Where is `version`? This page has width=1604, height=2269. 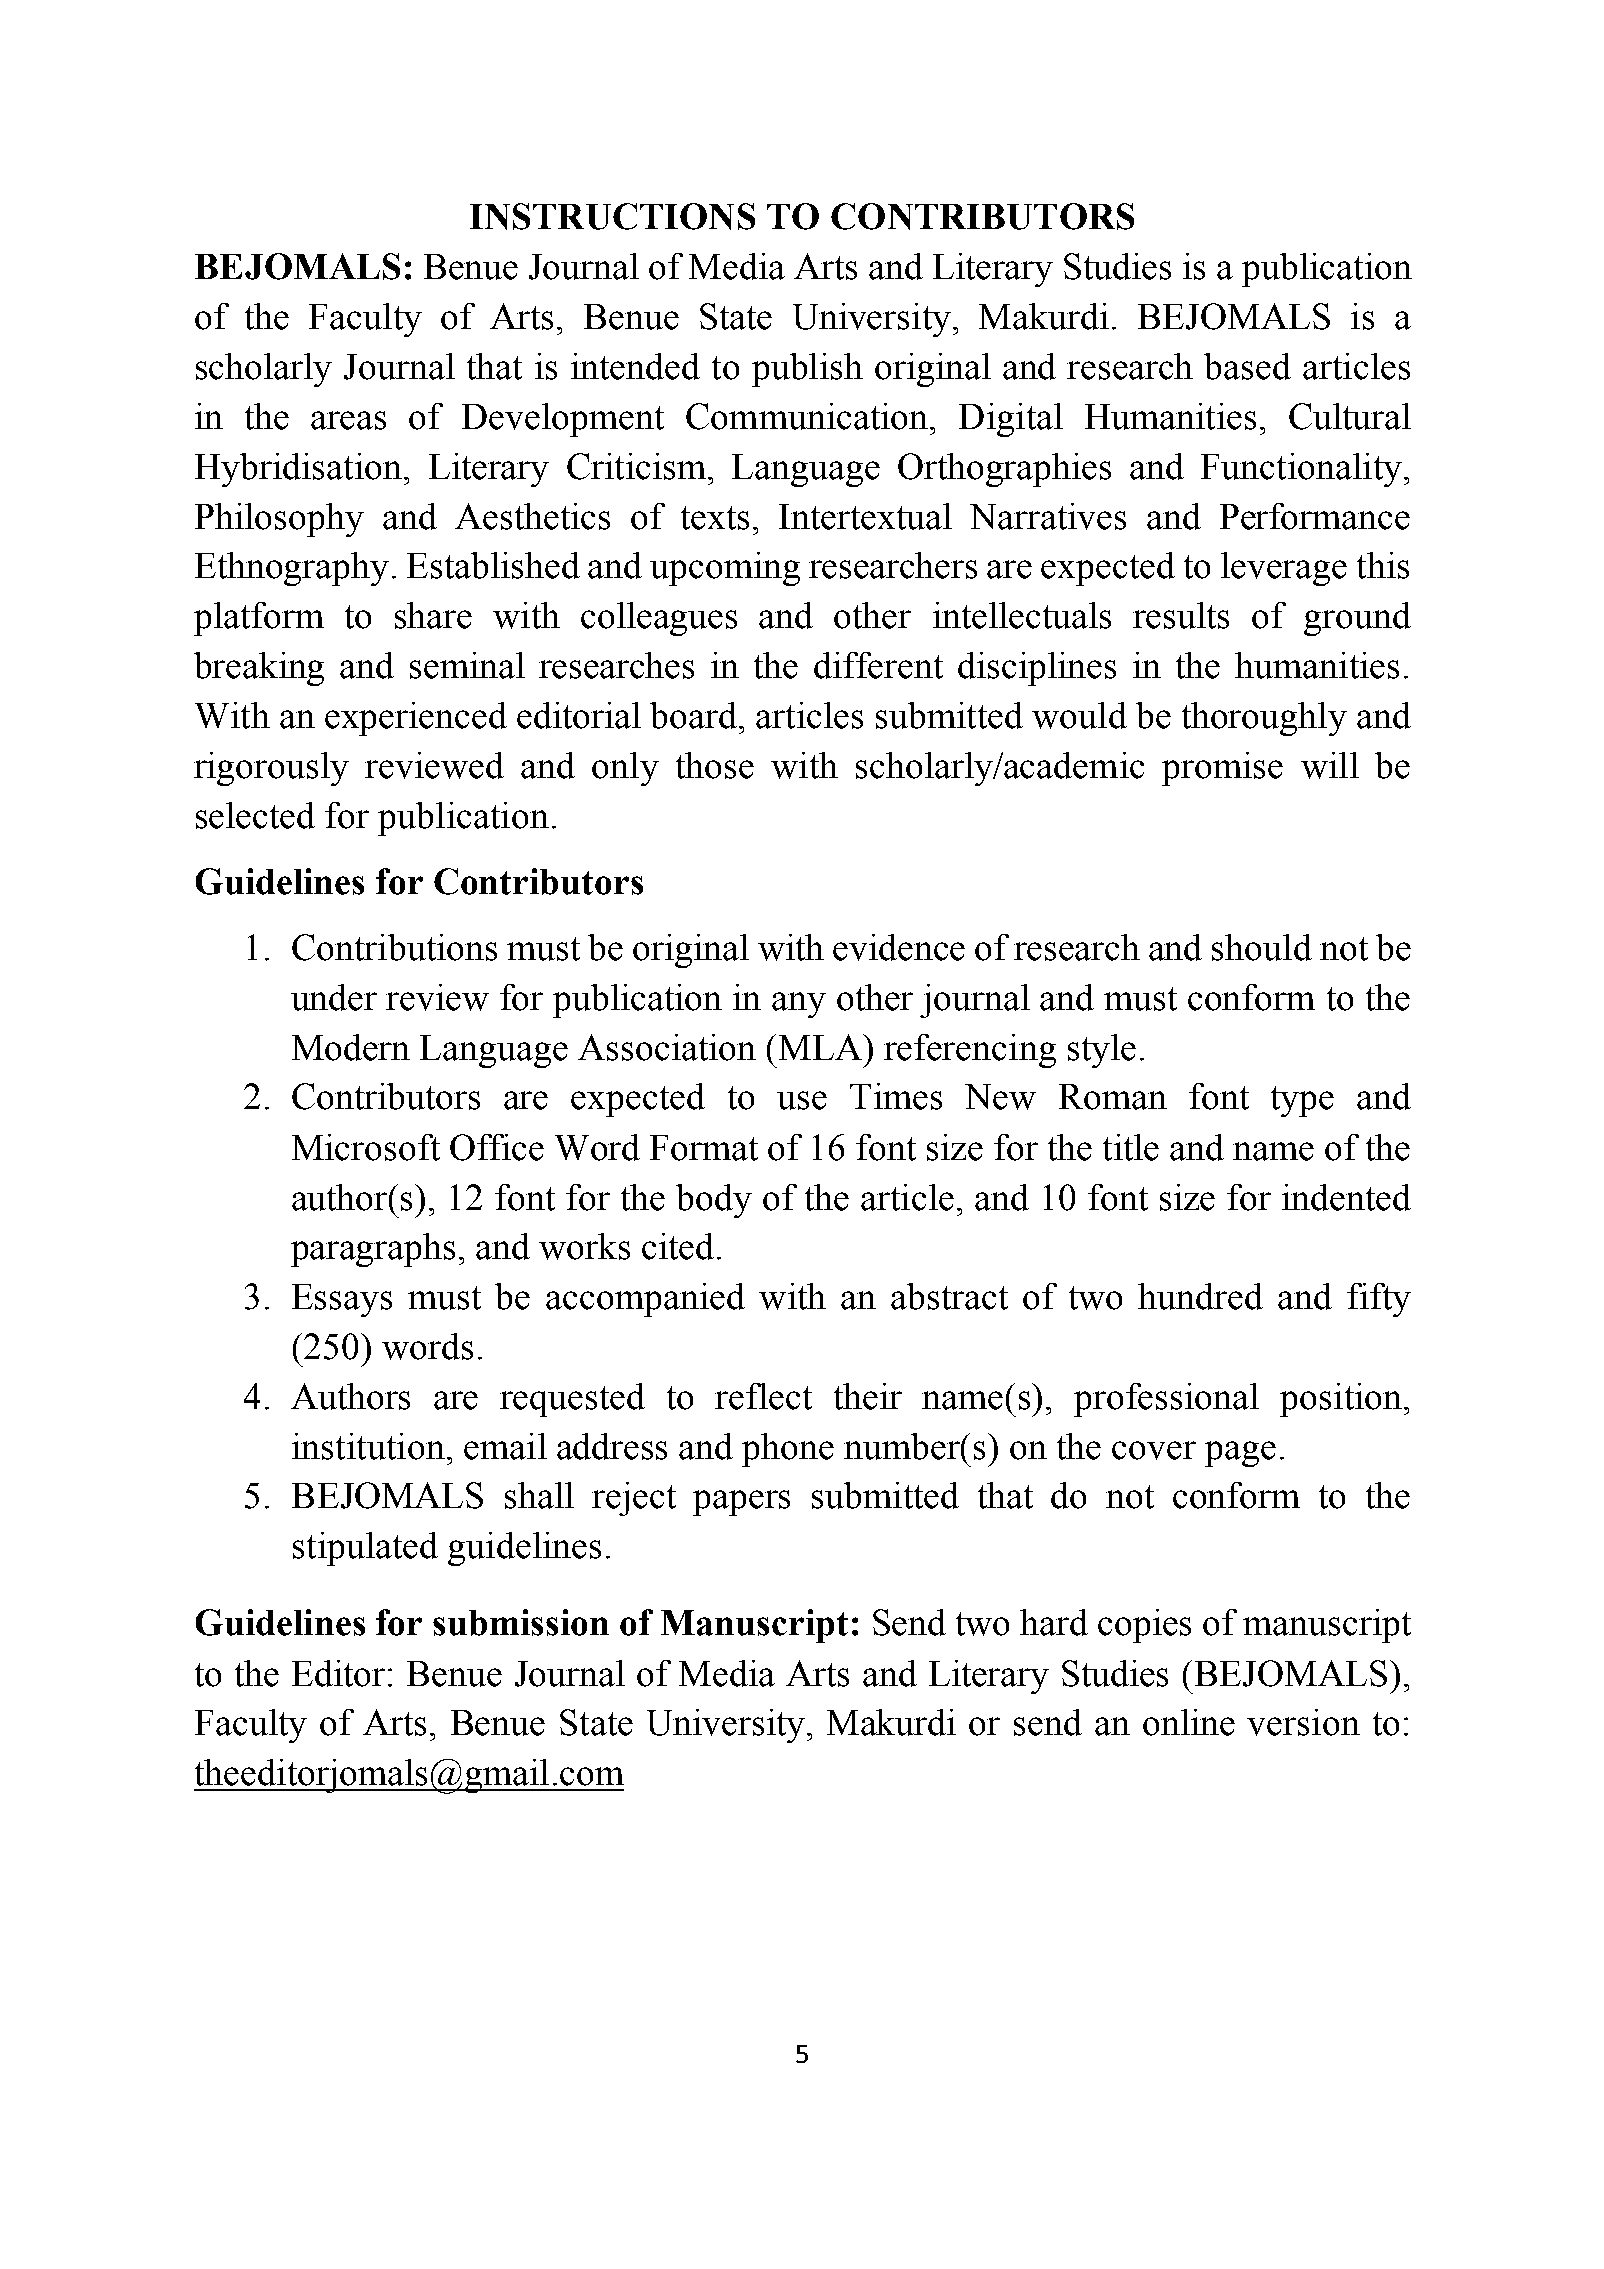 version is located at coordinates (1303, 1722).
